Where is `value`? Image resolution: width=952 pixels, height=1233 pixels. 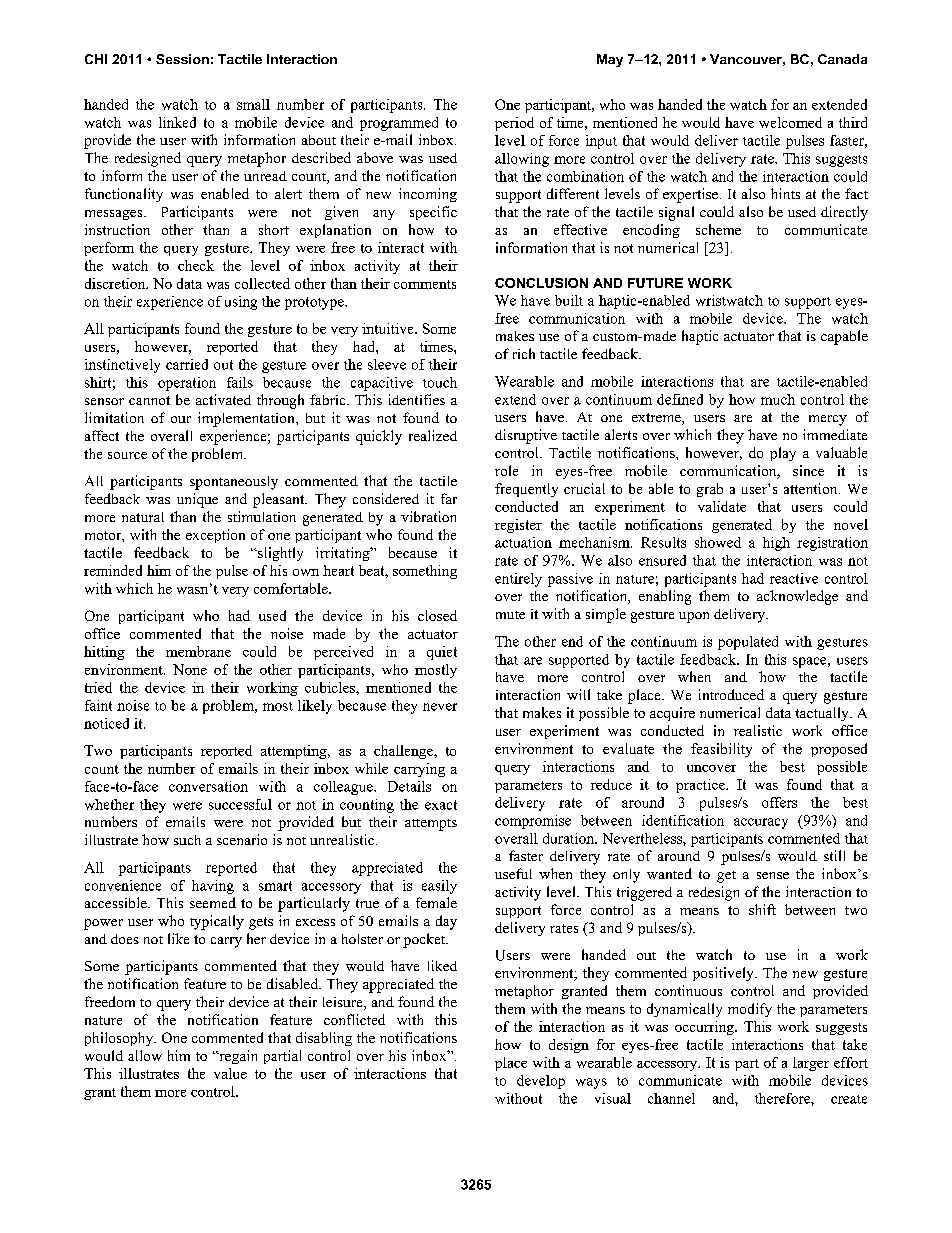 value is located at coordinates (230, 1073).
